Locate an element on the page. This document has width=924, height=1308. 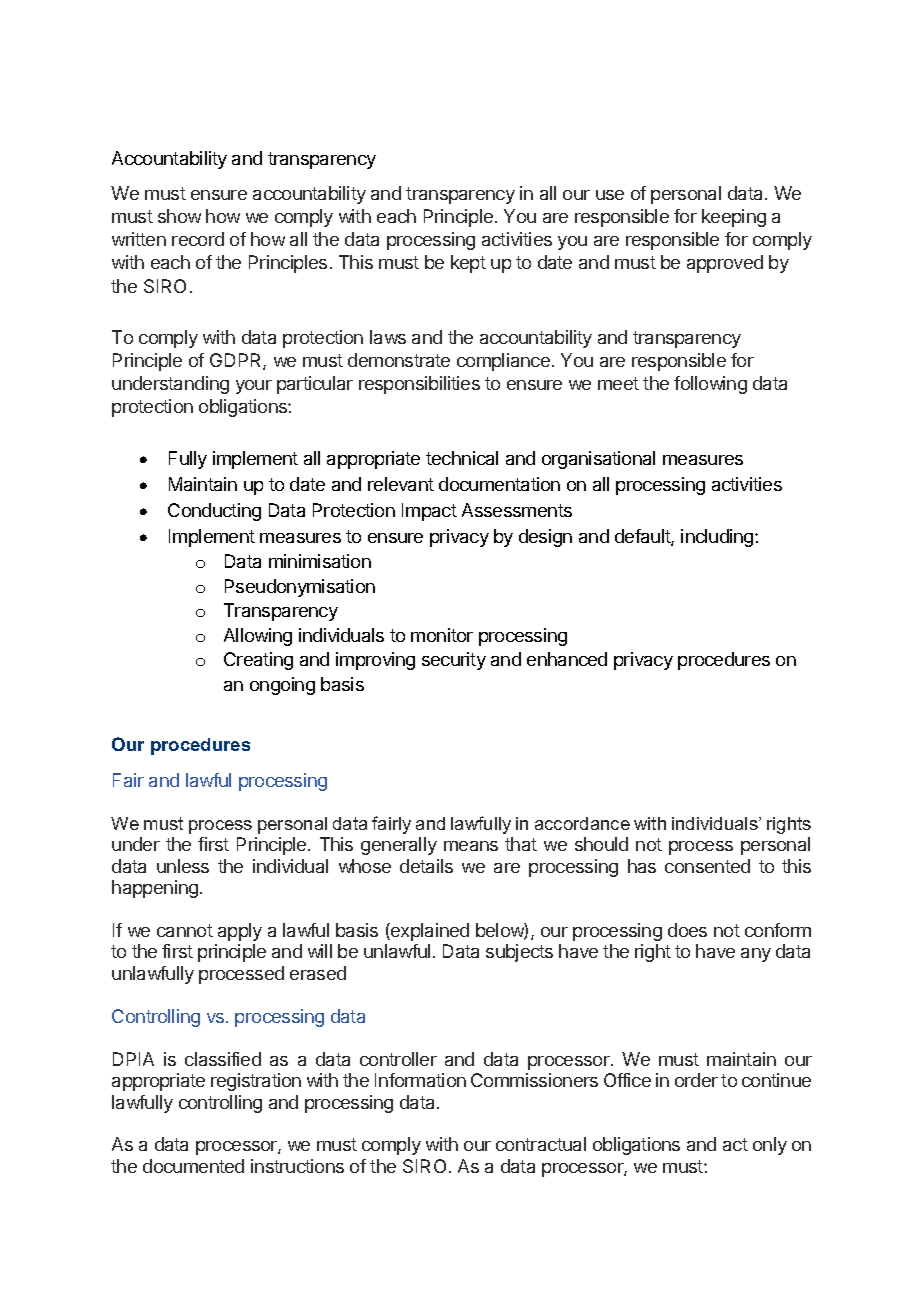
security is located at coordinates (454, 661).
